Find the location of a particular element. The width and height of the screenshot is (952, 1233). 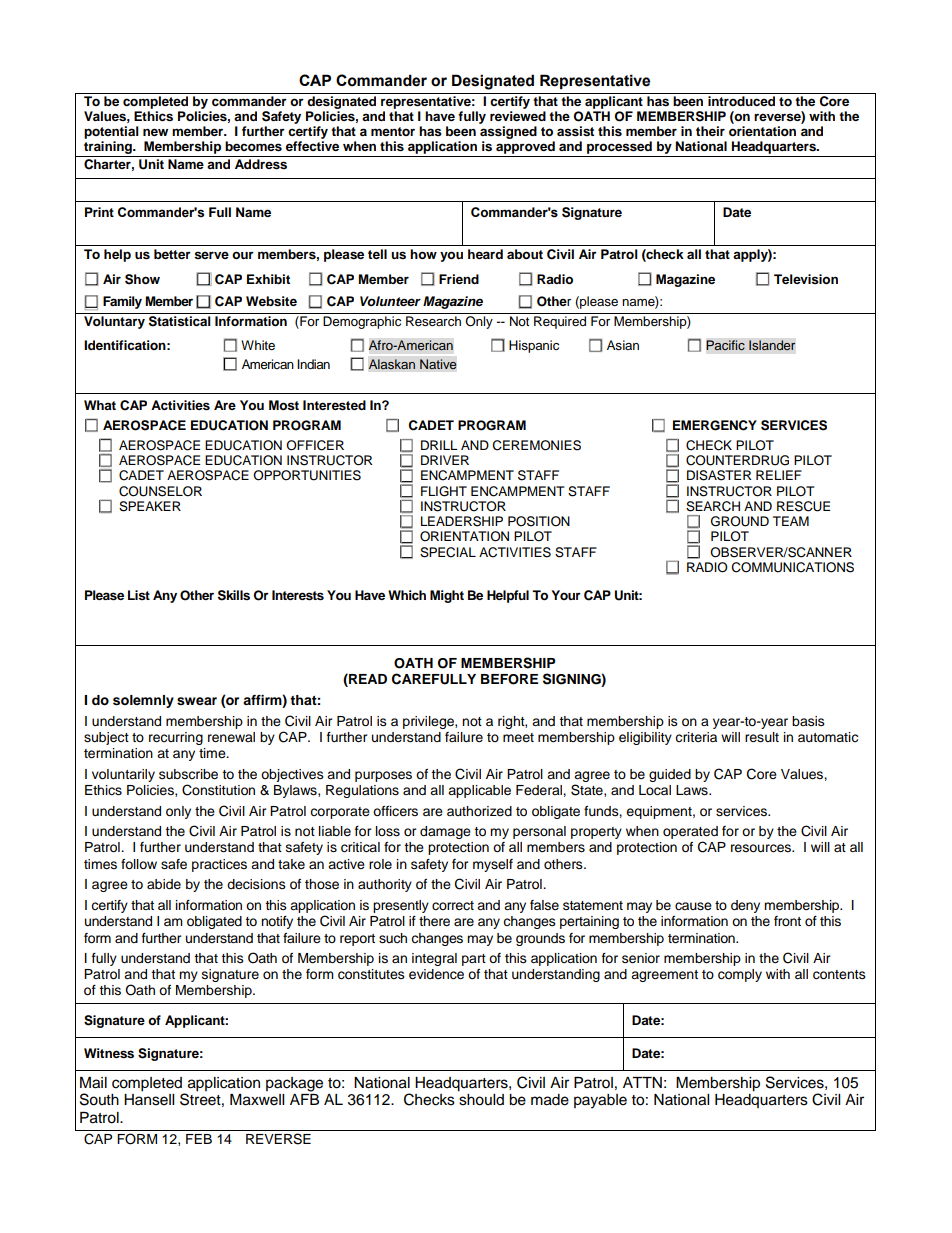

deny is located at coordinates (745, 906).
